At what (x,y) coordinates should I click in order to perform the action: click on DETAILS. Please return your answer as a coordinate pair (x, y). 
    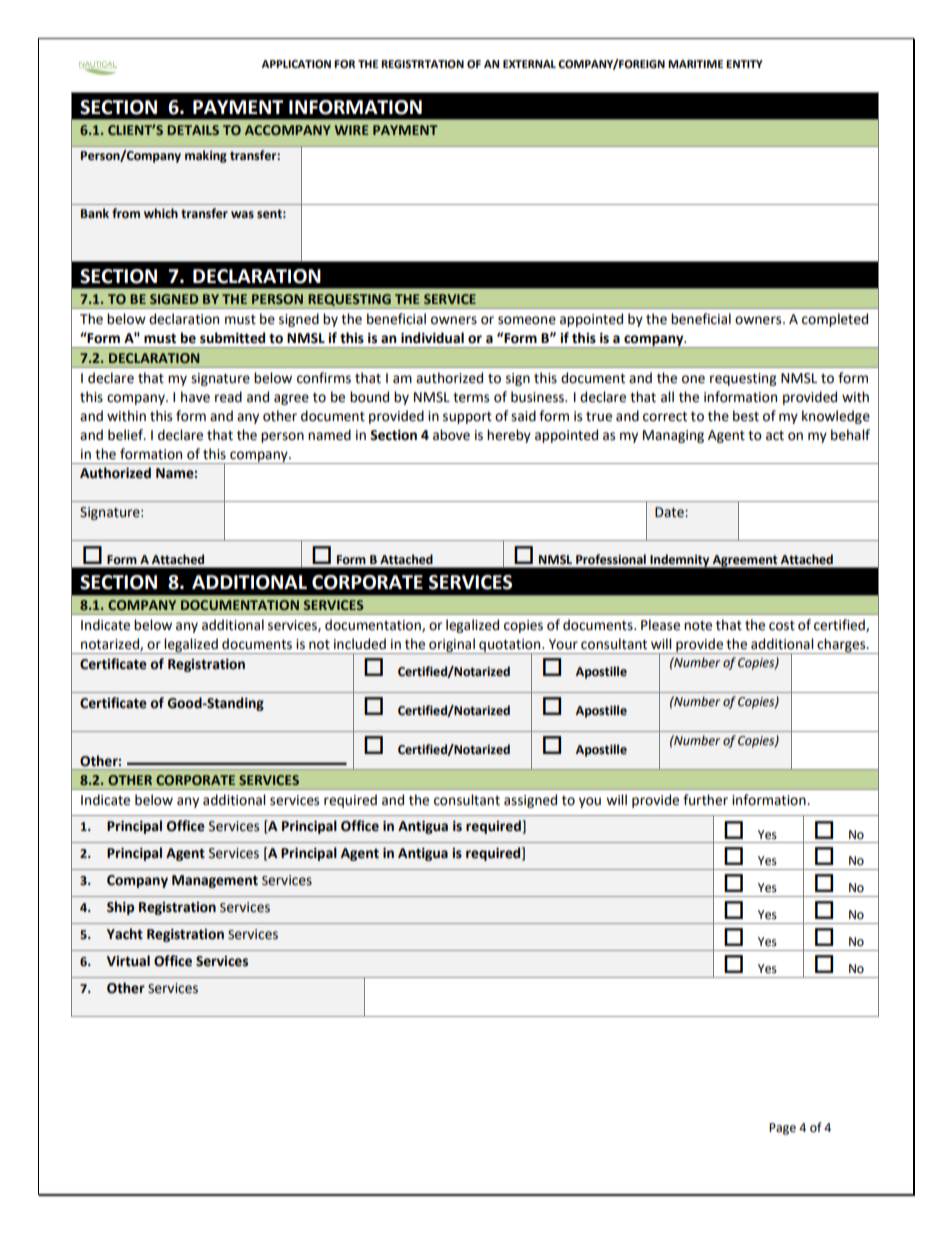
    Looking at the image, I should click on (193, 130).
